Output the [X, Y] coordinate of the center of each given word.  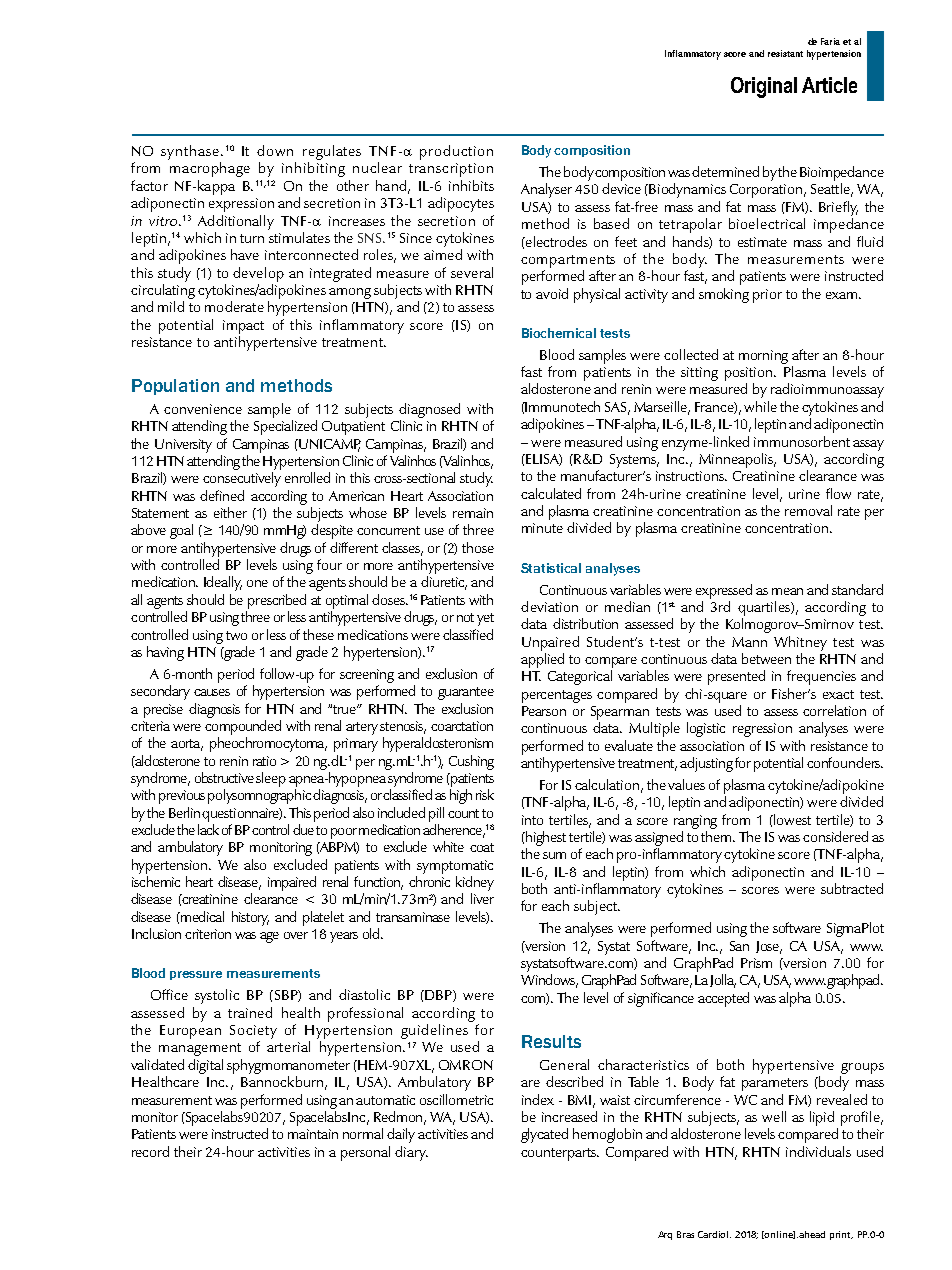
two [236, 635]
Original [764, 87]
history [250, 918]
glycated [544, 1135]
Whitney [800, 643]
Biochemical [559, 333]
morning [763, 357]
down [275, 150]
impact [243, 327]
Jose [769, 947]
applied [542, 660]
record [150, 1151]
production [456, 152]
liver [482, 898]
